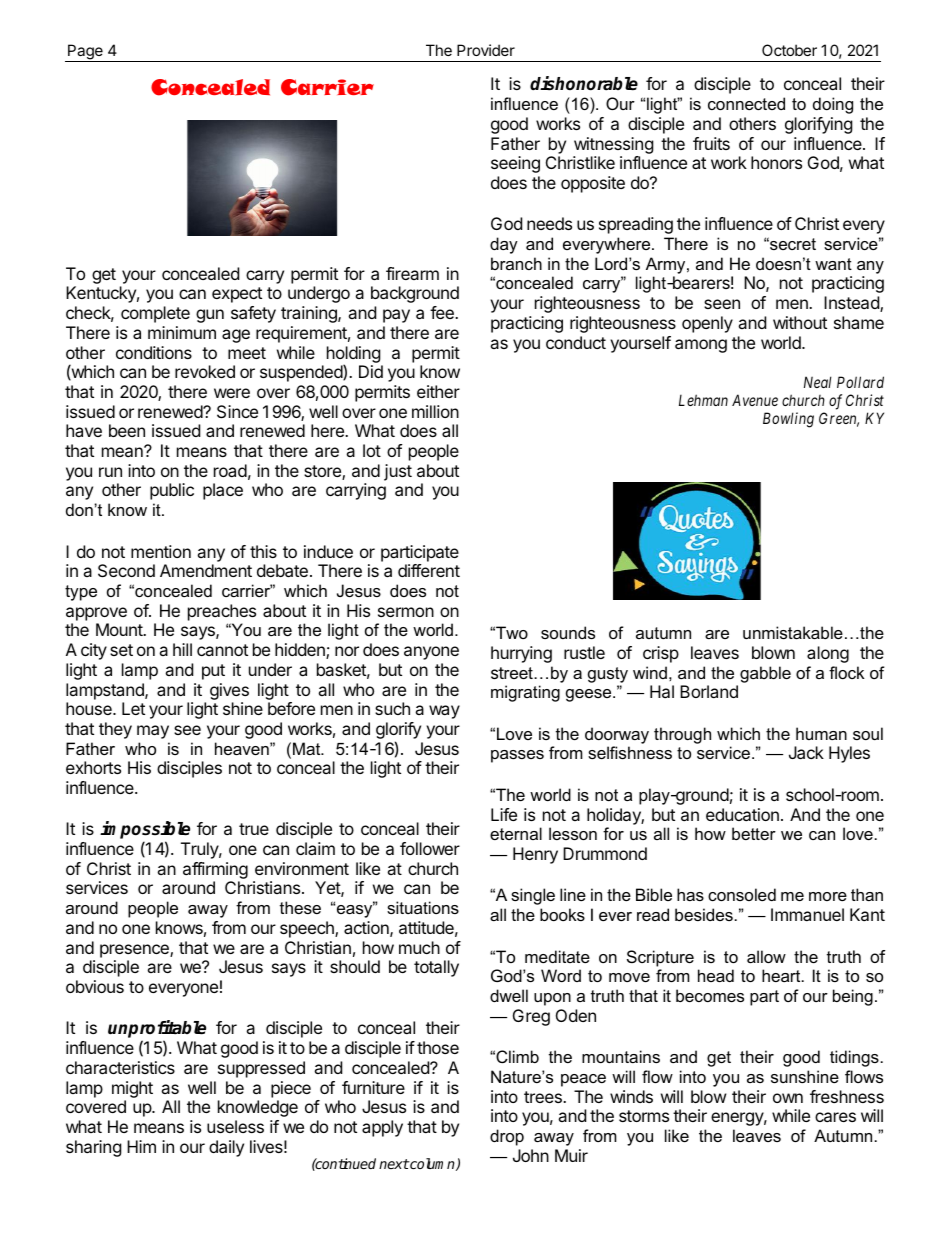 The image size is (952, 1233). Describe the element at coordinates (835, 1117) in the page. I see `cares` at that location.
